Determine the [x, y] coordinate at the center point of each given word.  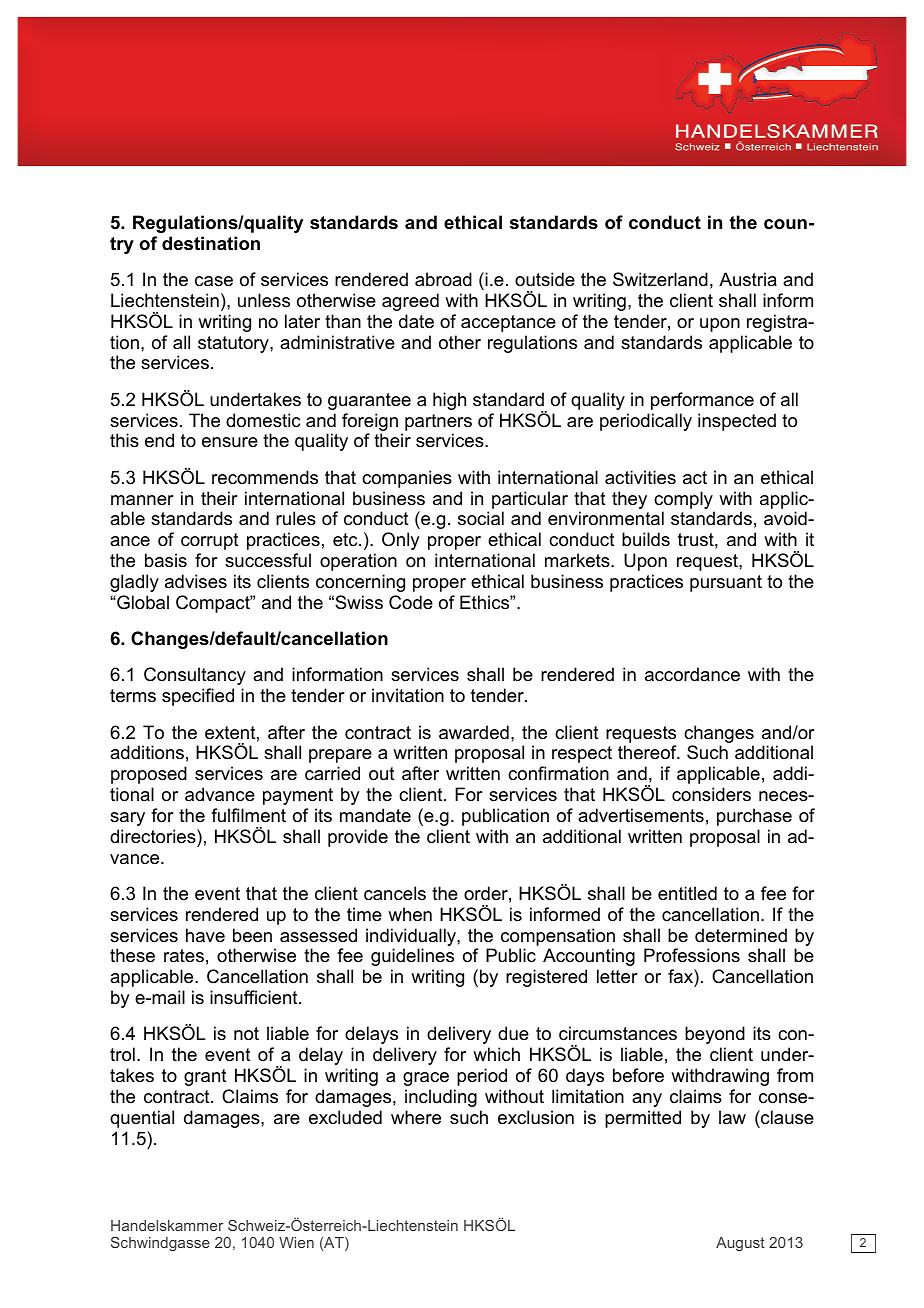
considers [711, 794]
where [416, 1117]
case [214, 281]
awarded [474, 732]
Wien [296, 1242]
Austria [748, 279]
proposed [149, 775]
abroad [443, 279]
